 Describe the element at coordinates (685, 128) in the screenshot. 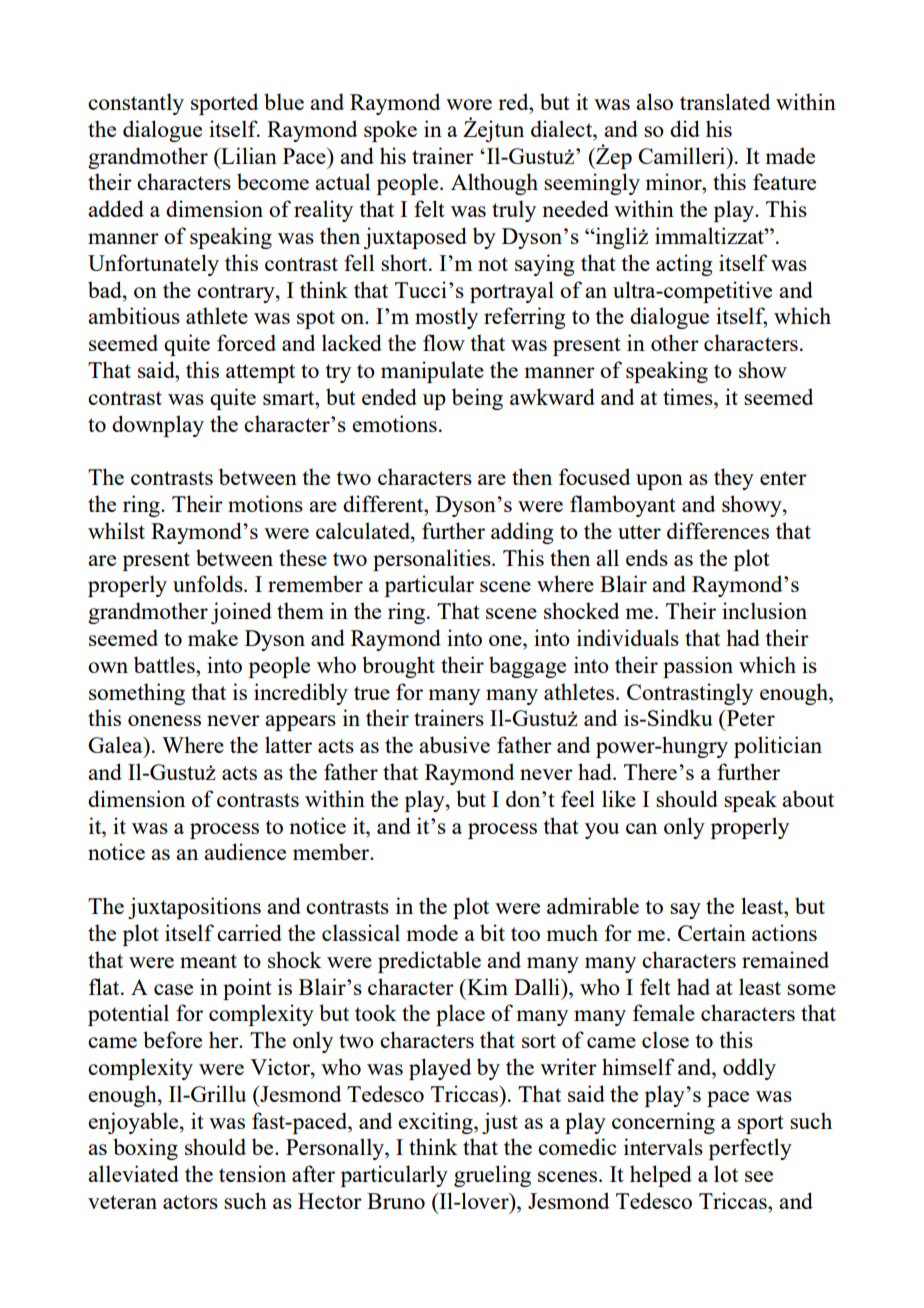

I see `did` at that location.
